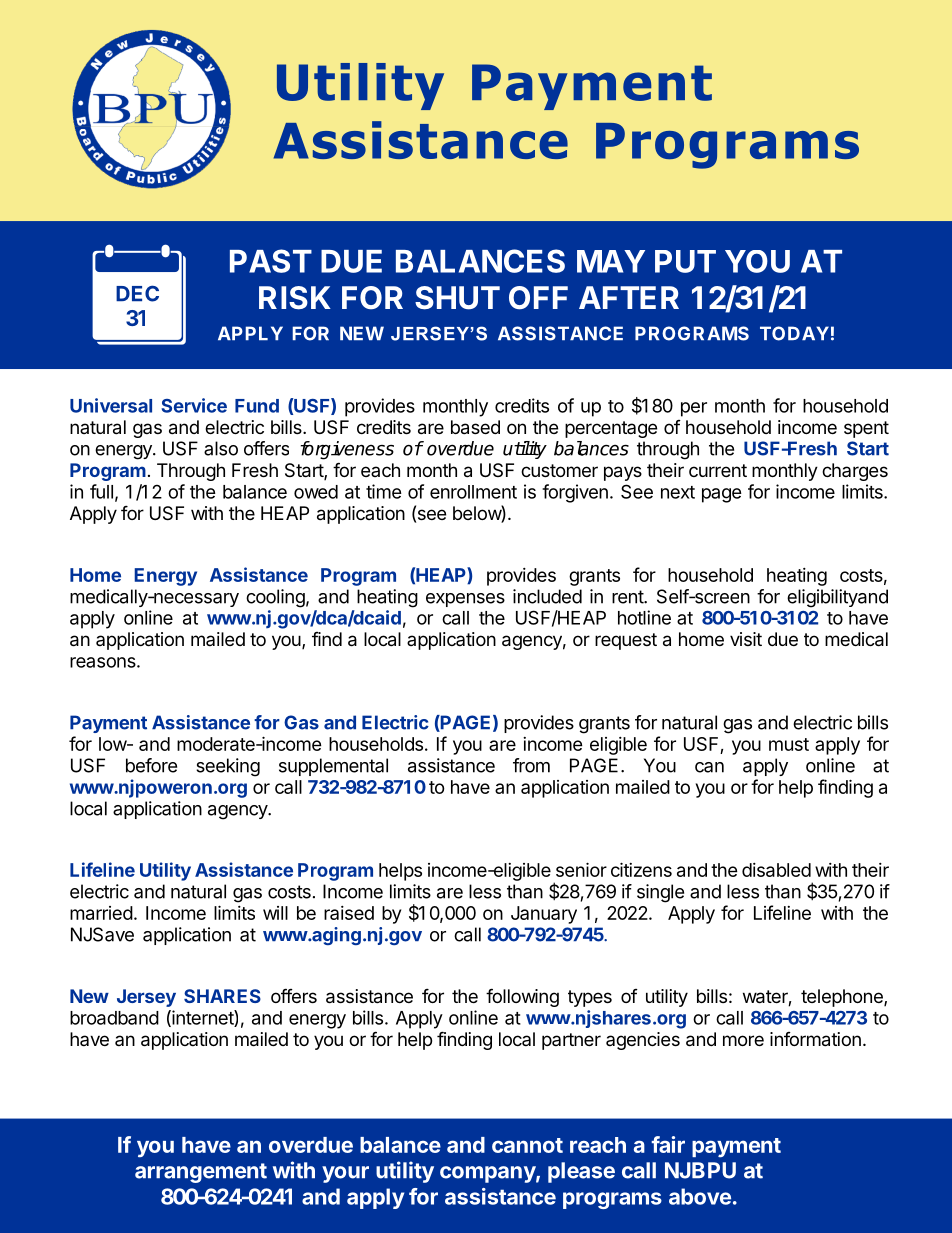 This page has width=952, height=1233. Describe the element at coordinates (544, 915) in the page. I see `January` at that location.
